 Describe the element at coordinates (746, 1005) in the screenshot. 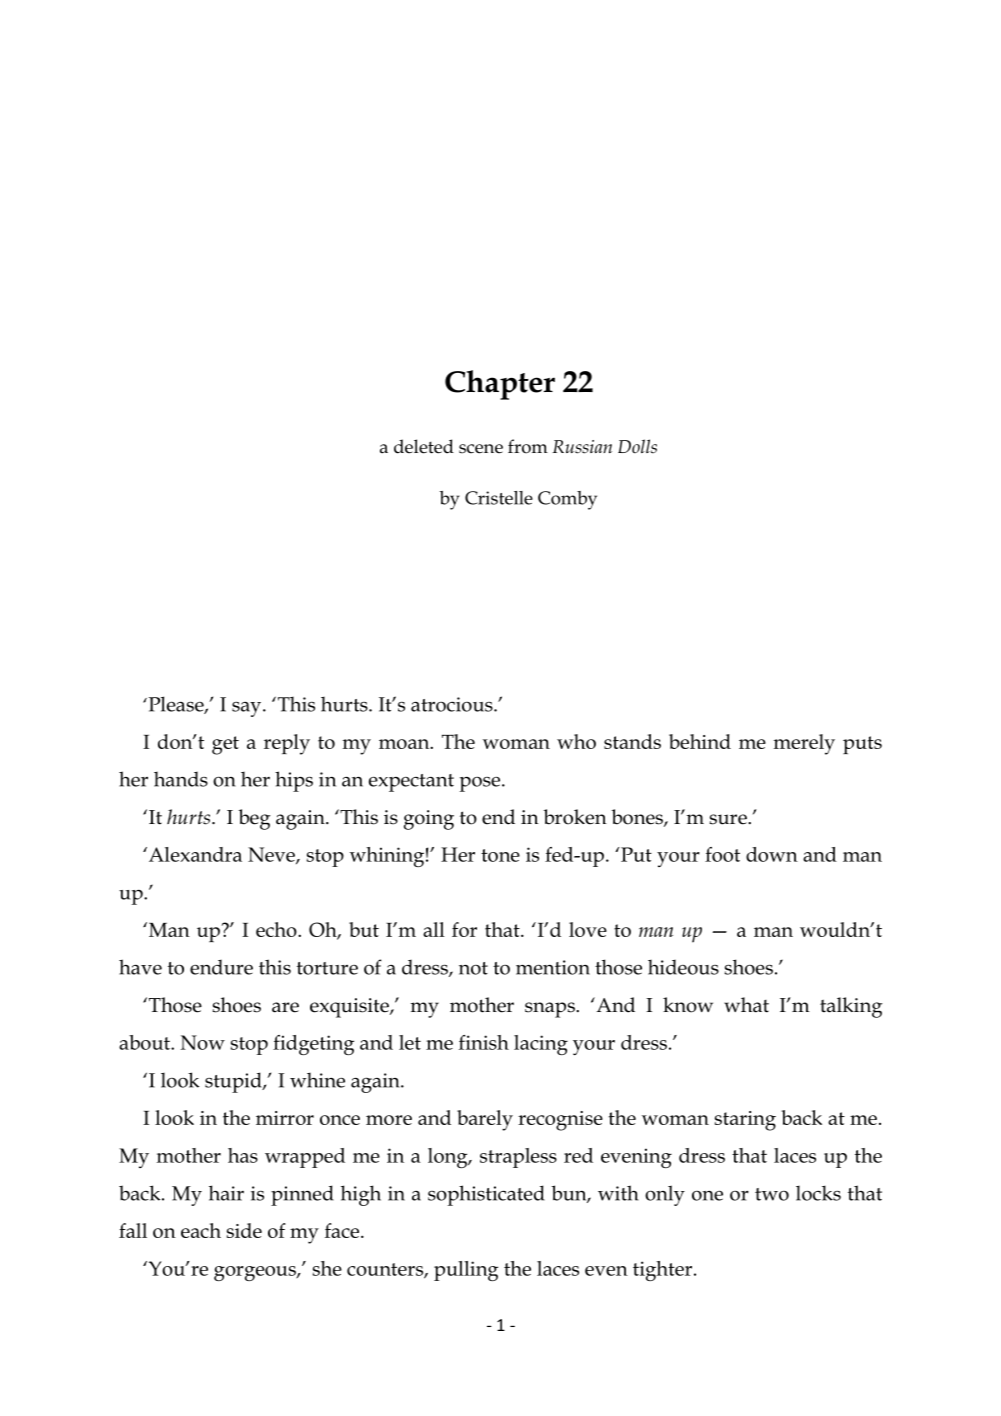

I see `what` at that location.
